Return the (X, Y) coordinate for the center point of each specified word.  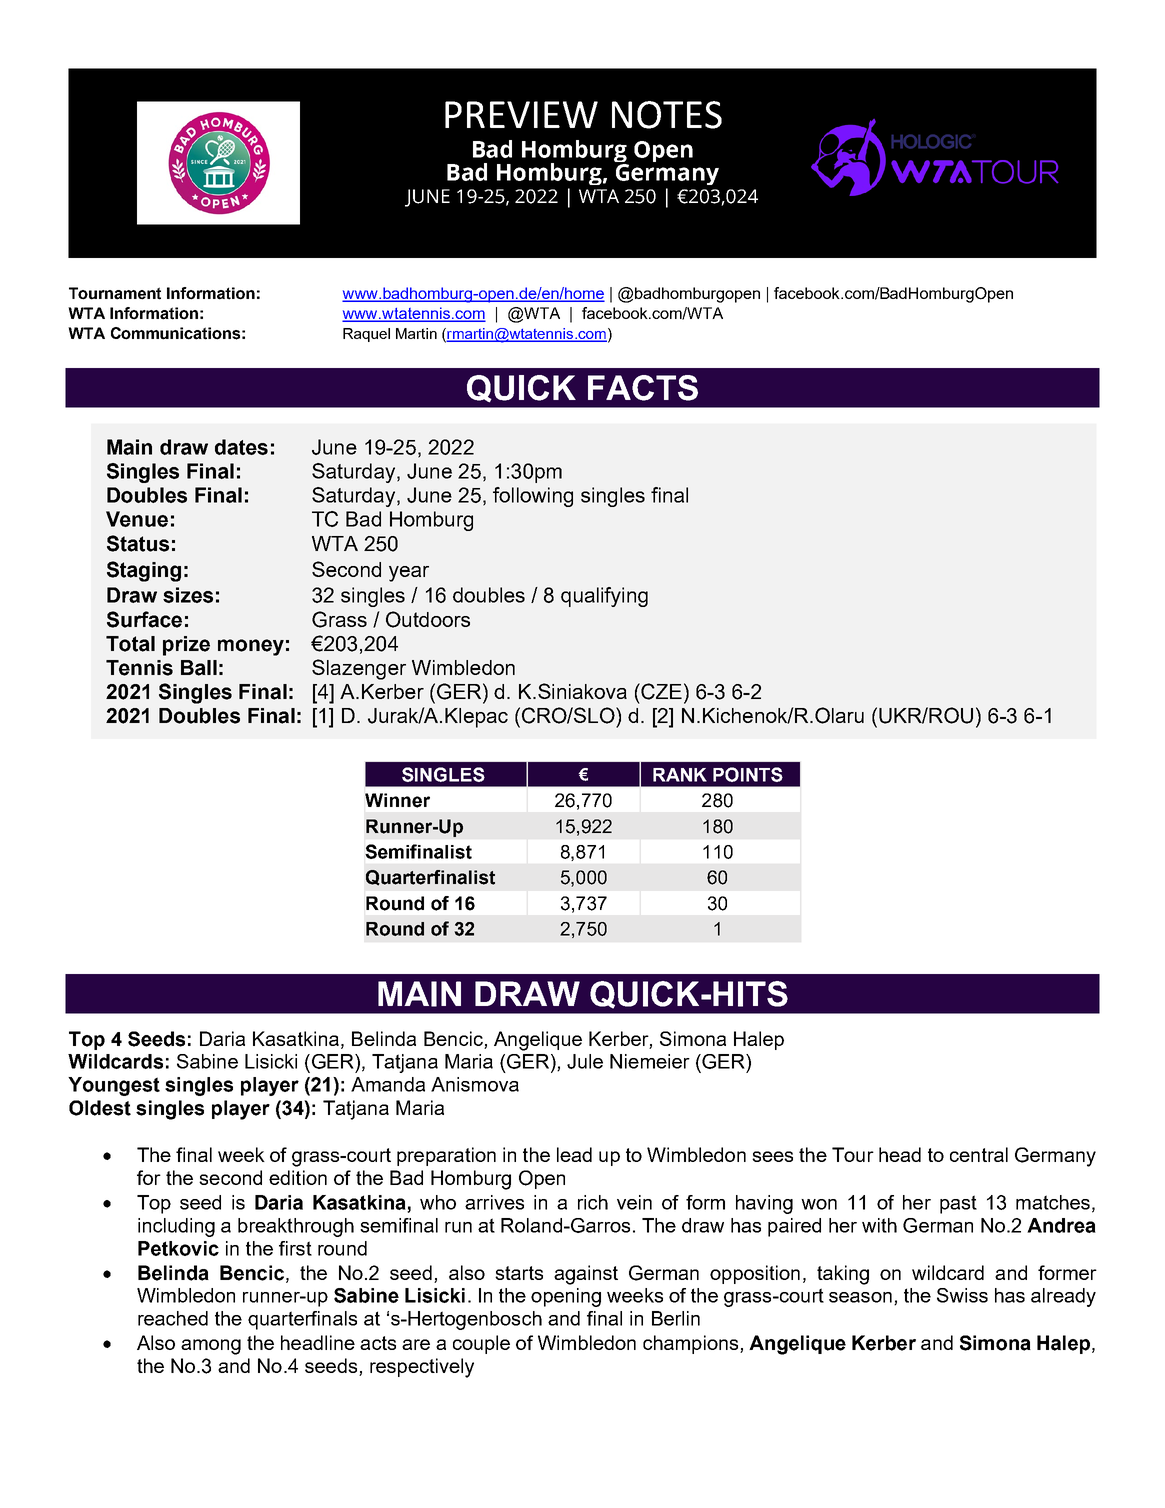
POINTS (748, 774)
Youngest (114, 1086)
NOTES (667, 115)
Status (138, 543)
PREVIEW (521, 114)
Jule (585, 1061)
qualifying (604, 597)
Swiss (962, 1295)
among (211, 1347)
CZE (660, 691)
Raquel (366, 335)
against (586, 1275)
